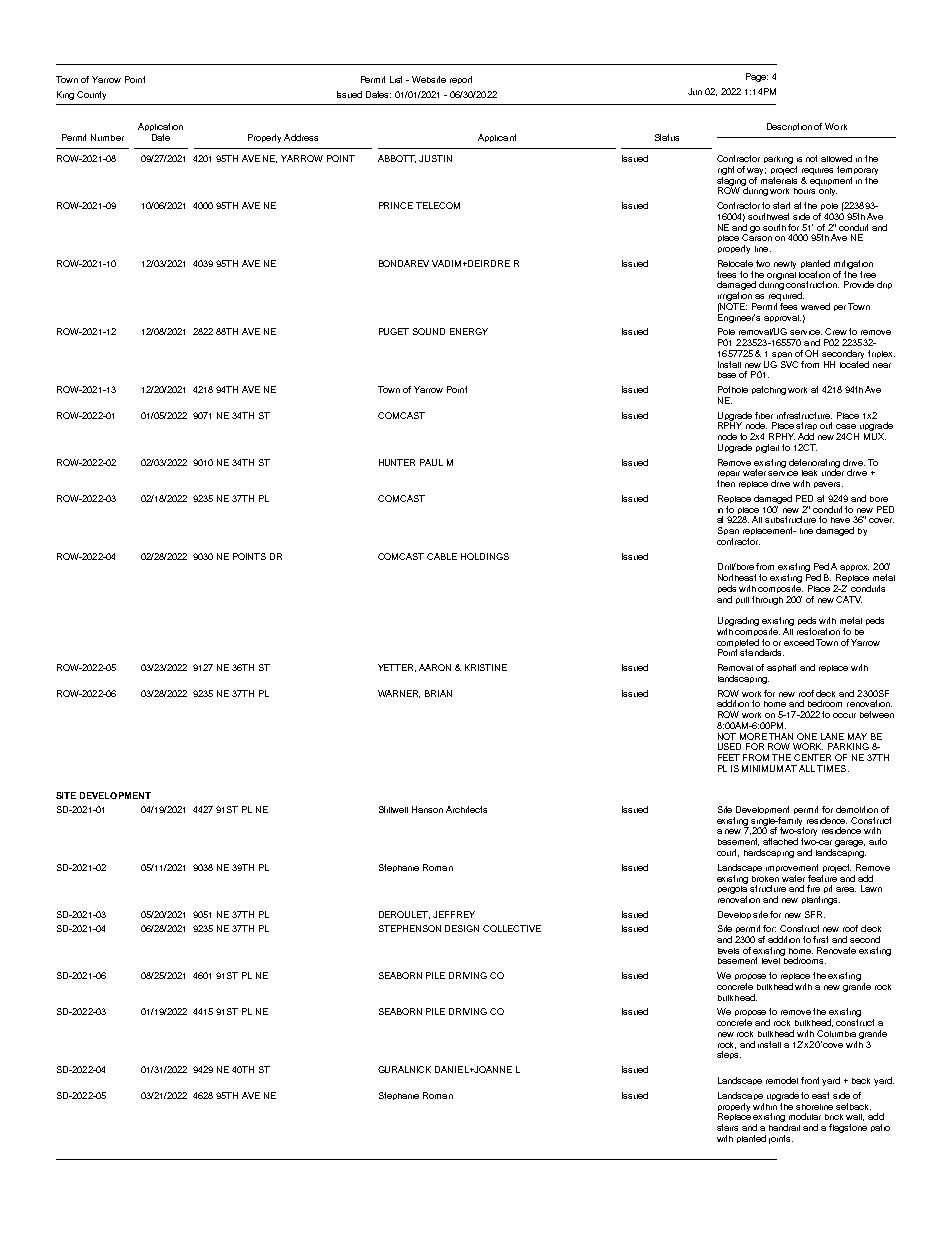  What do you see at coordinates (410, 928) in the screenshot?
I see `STEPHENSON` at bounding box center [410, 928].
